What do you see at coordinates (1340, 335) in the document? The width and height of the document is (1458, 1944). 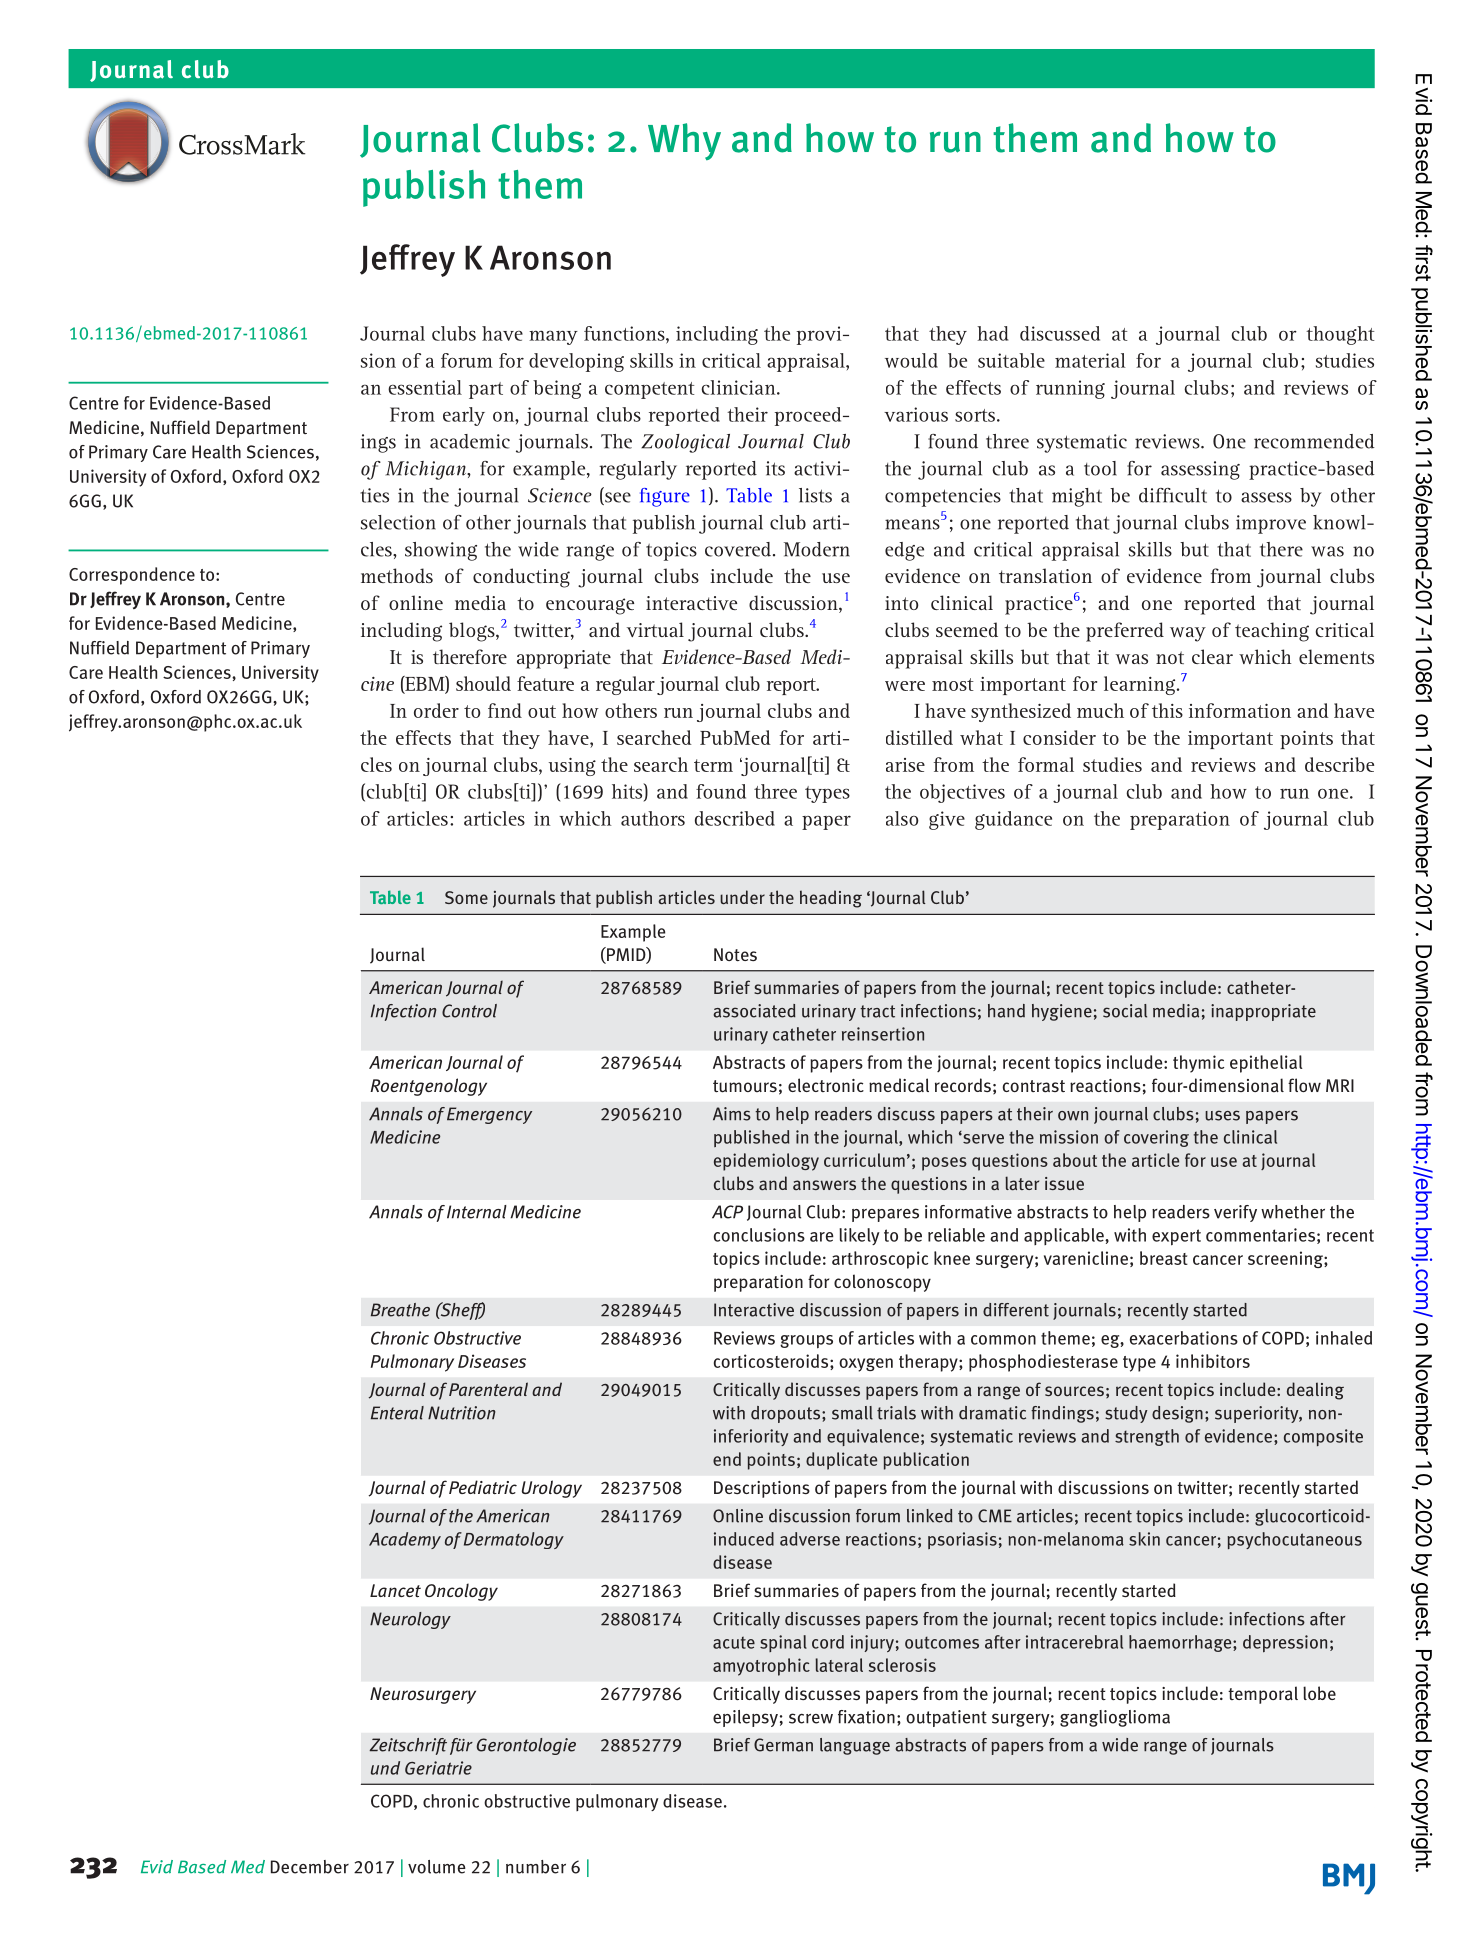 I see `thought` at bounding box center [1340, 335].
